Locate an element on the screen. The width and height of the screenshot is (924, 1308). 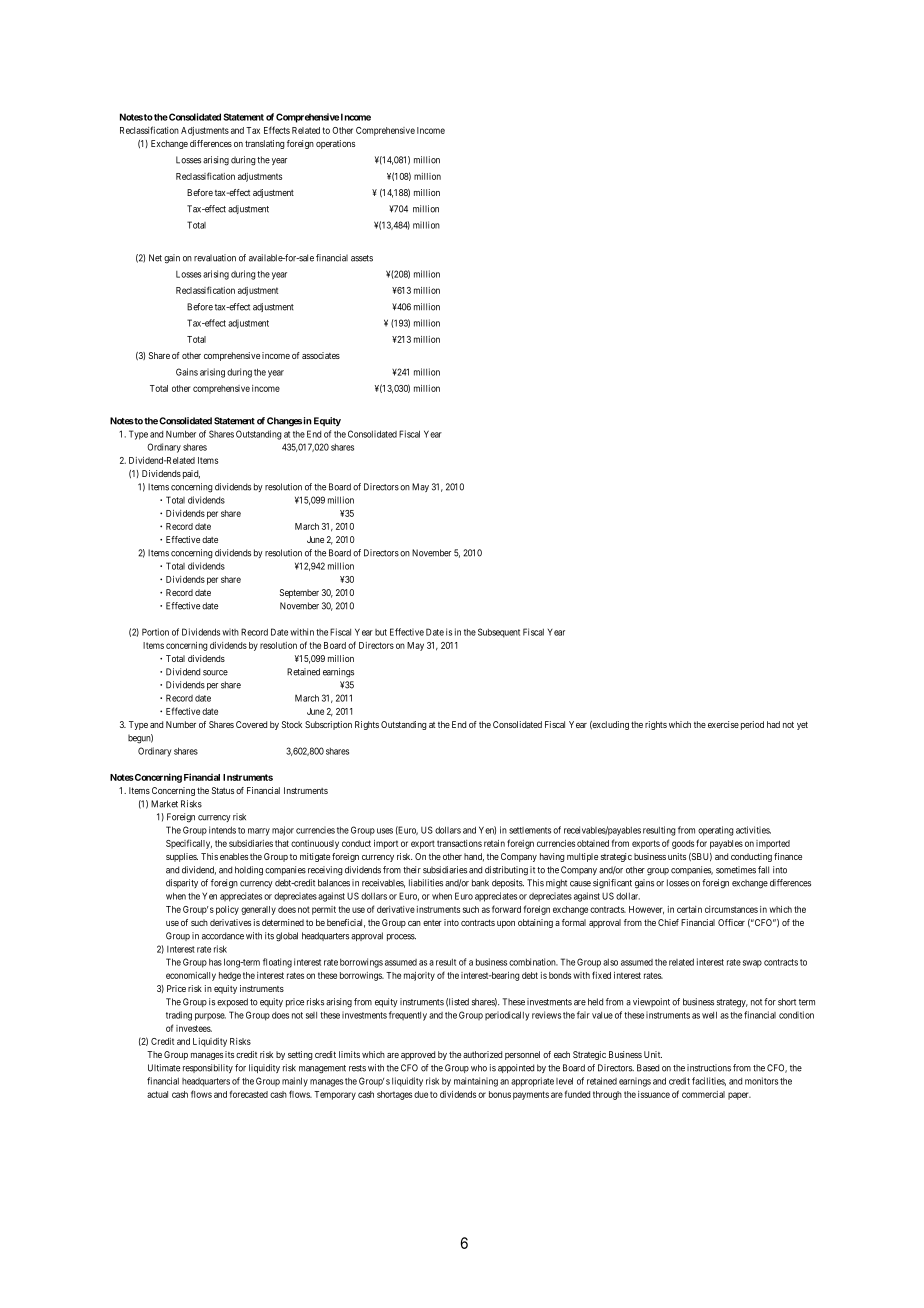
assets is located at coordinates (362, 258).
